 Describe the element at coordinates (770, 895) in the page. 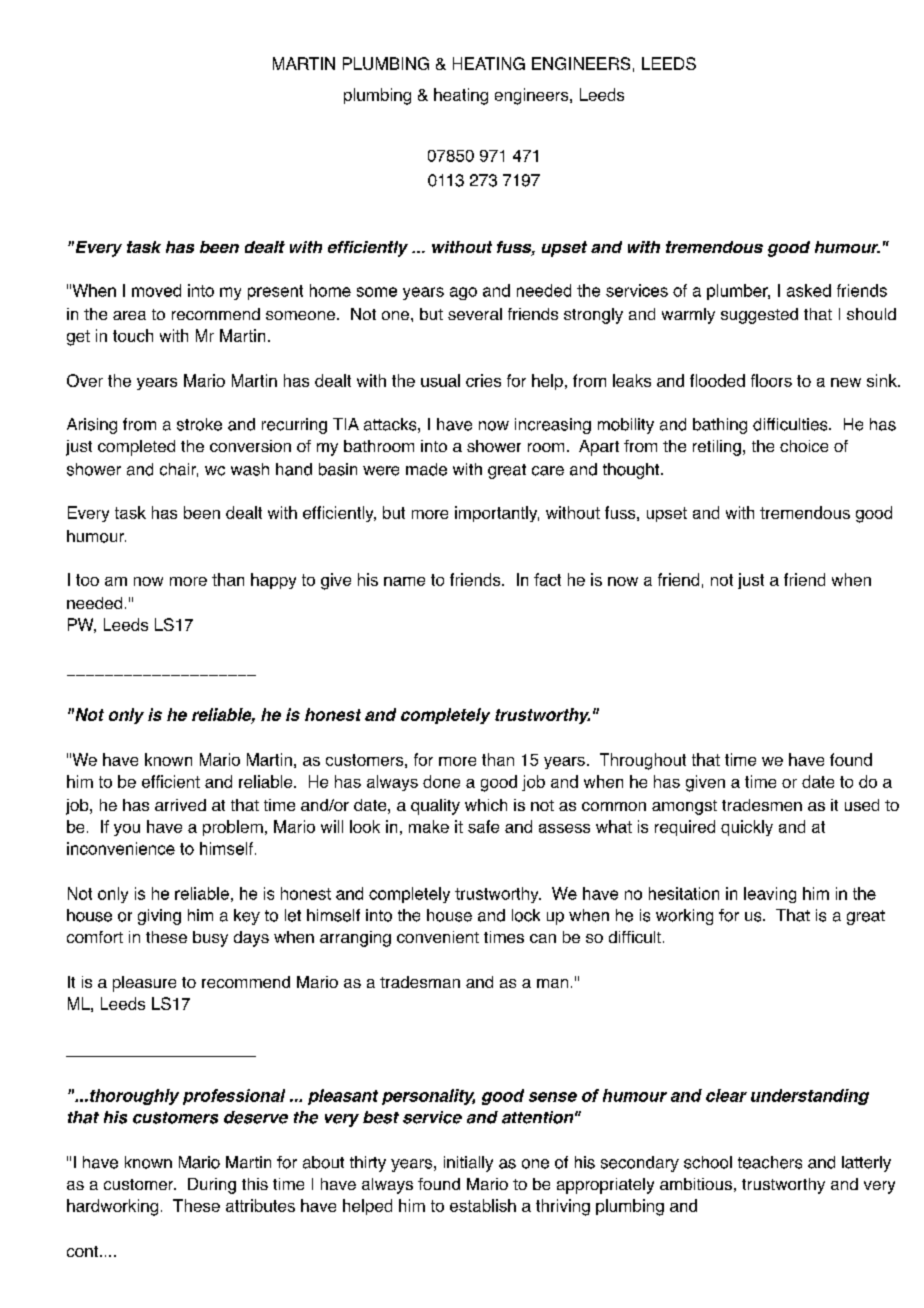

I see `leaving` at that location.
